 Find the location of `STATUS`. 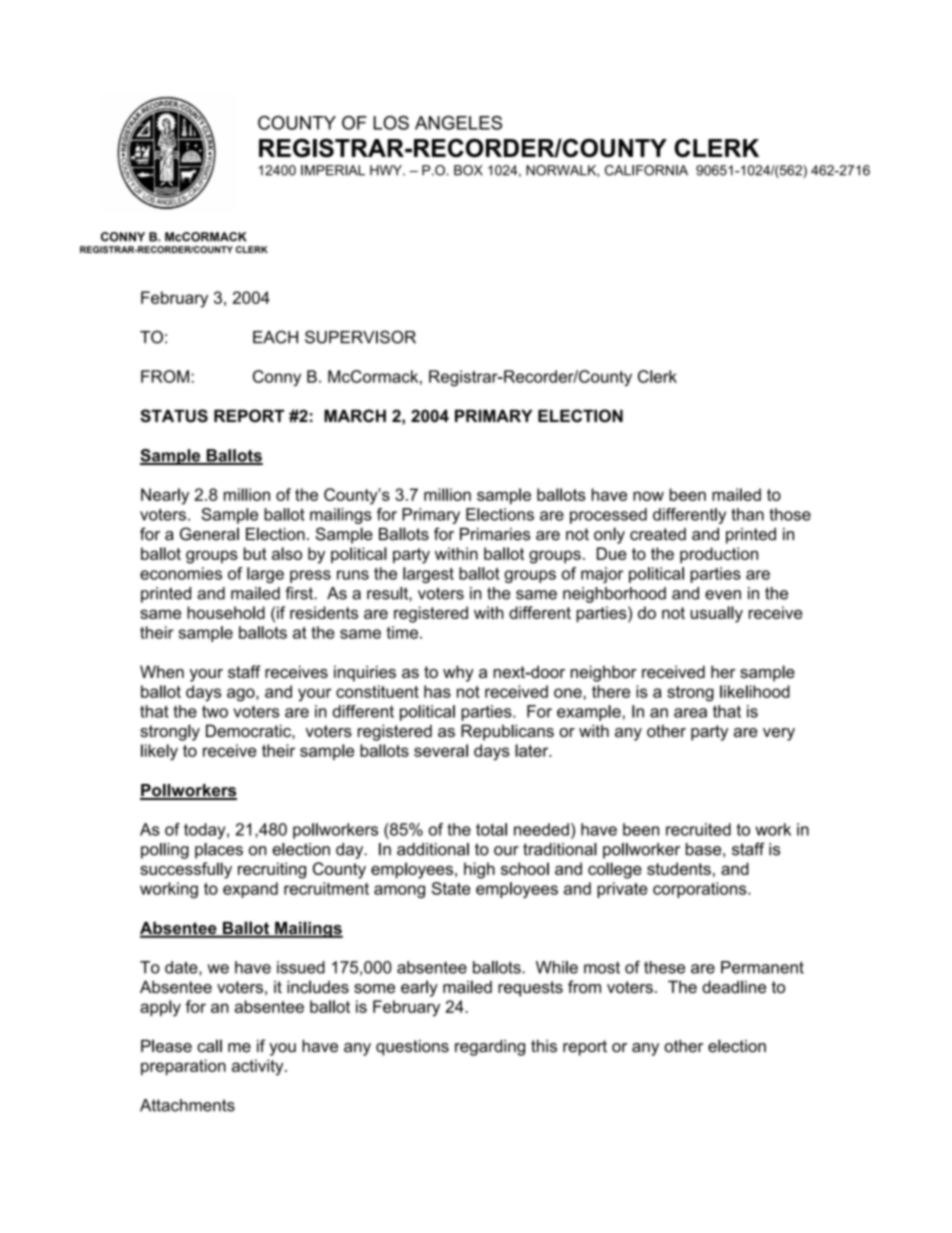

STATUS is located at coordinates (174, 416).
